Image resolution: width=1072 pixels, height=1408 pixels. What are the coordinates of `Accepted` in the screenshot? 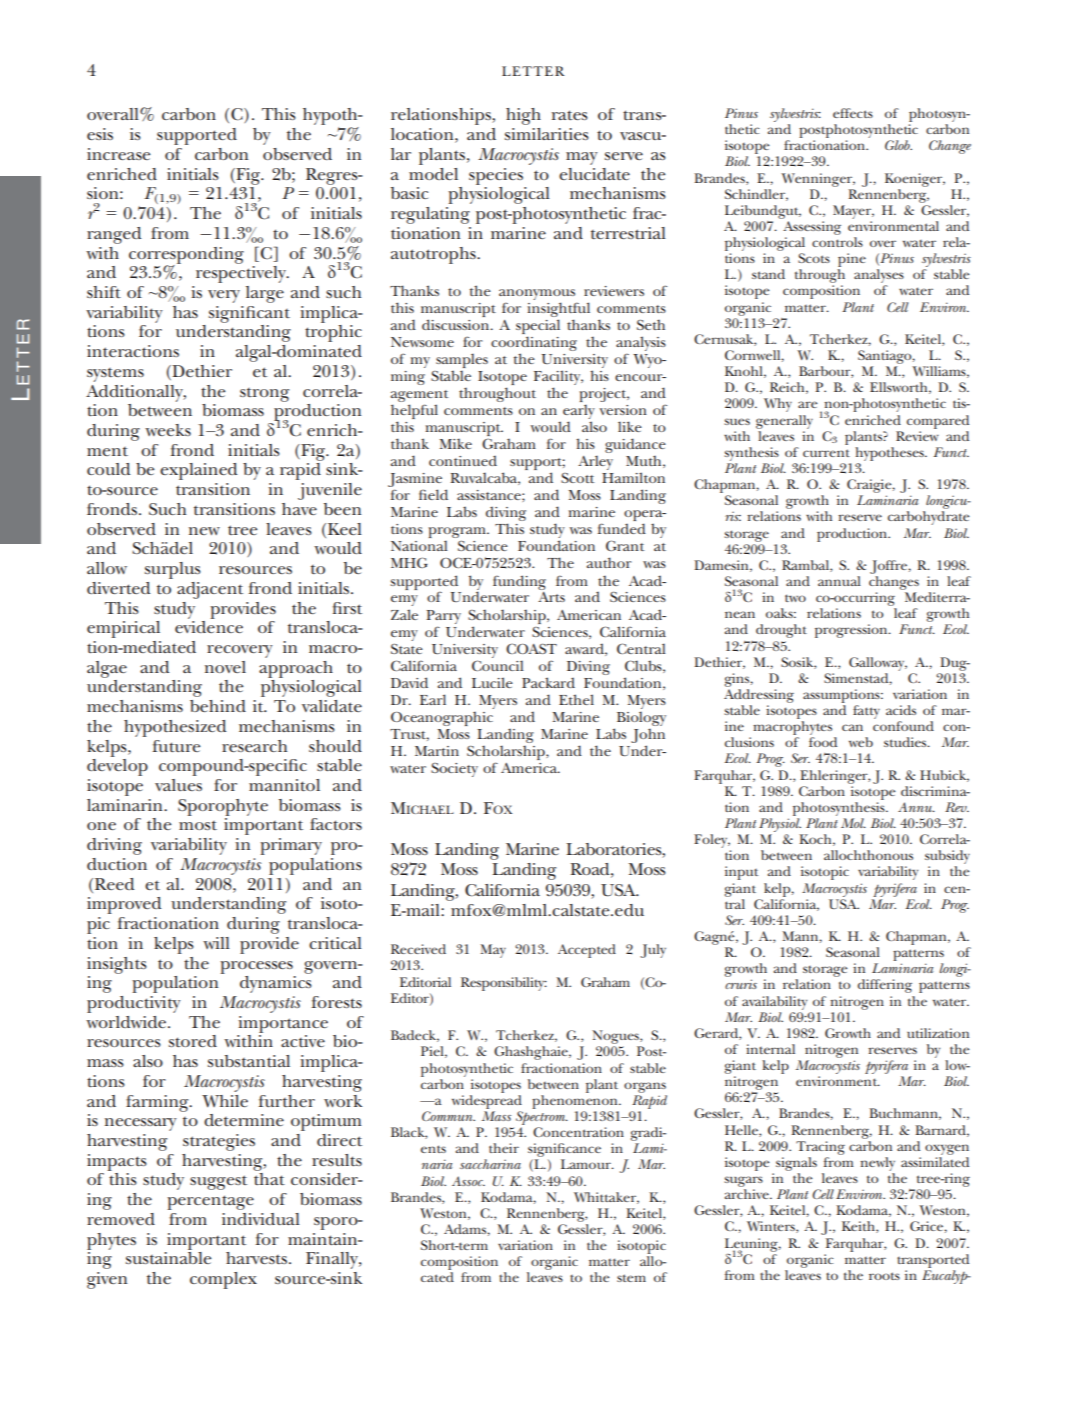 It's located at (587, 951).
